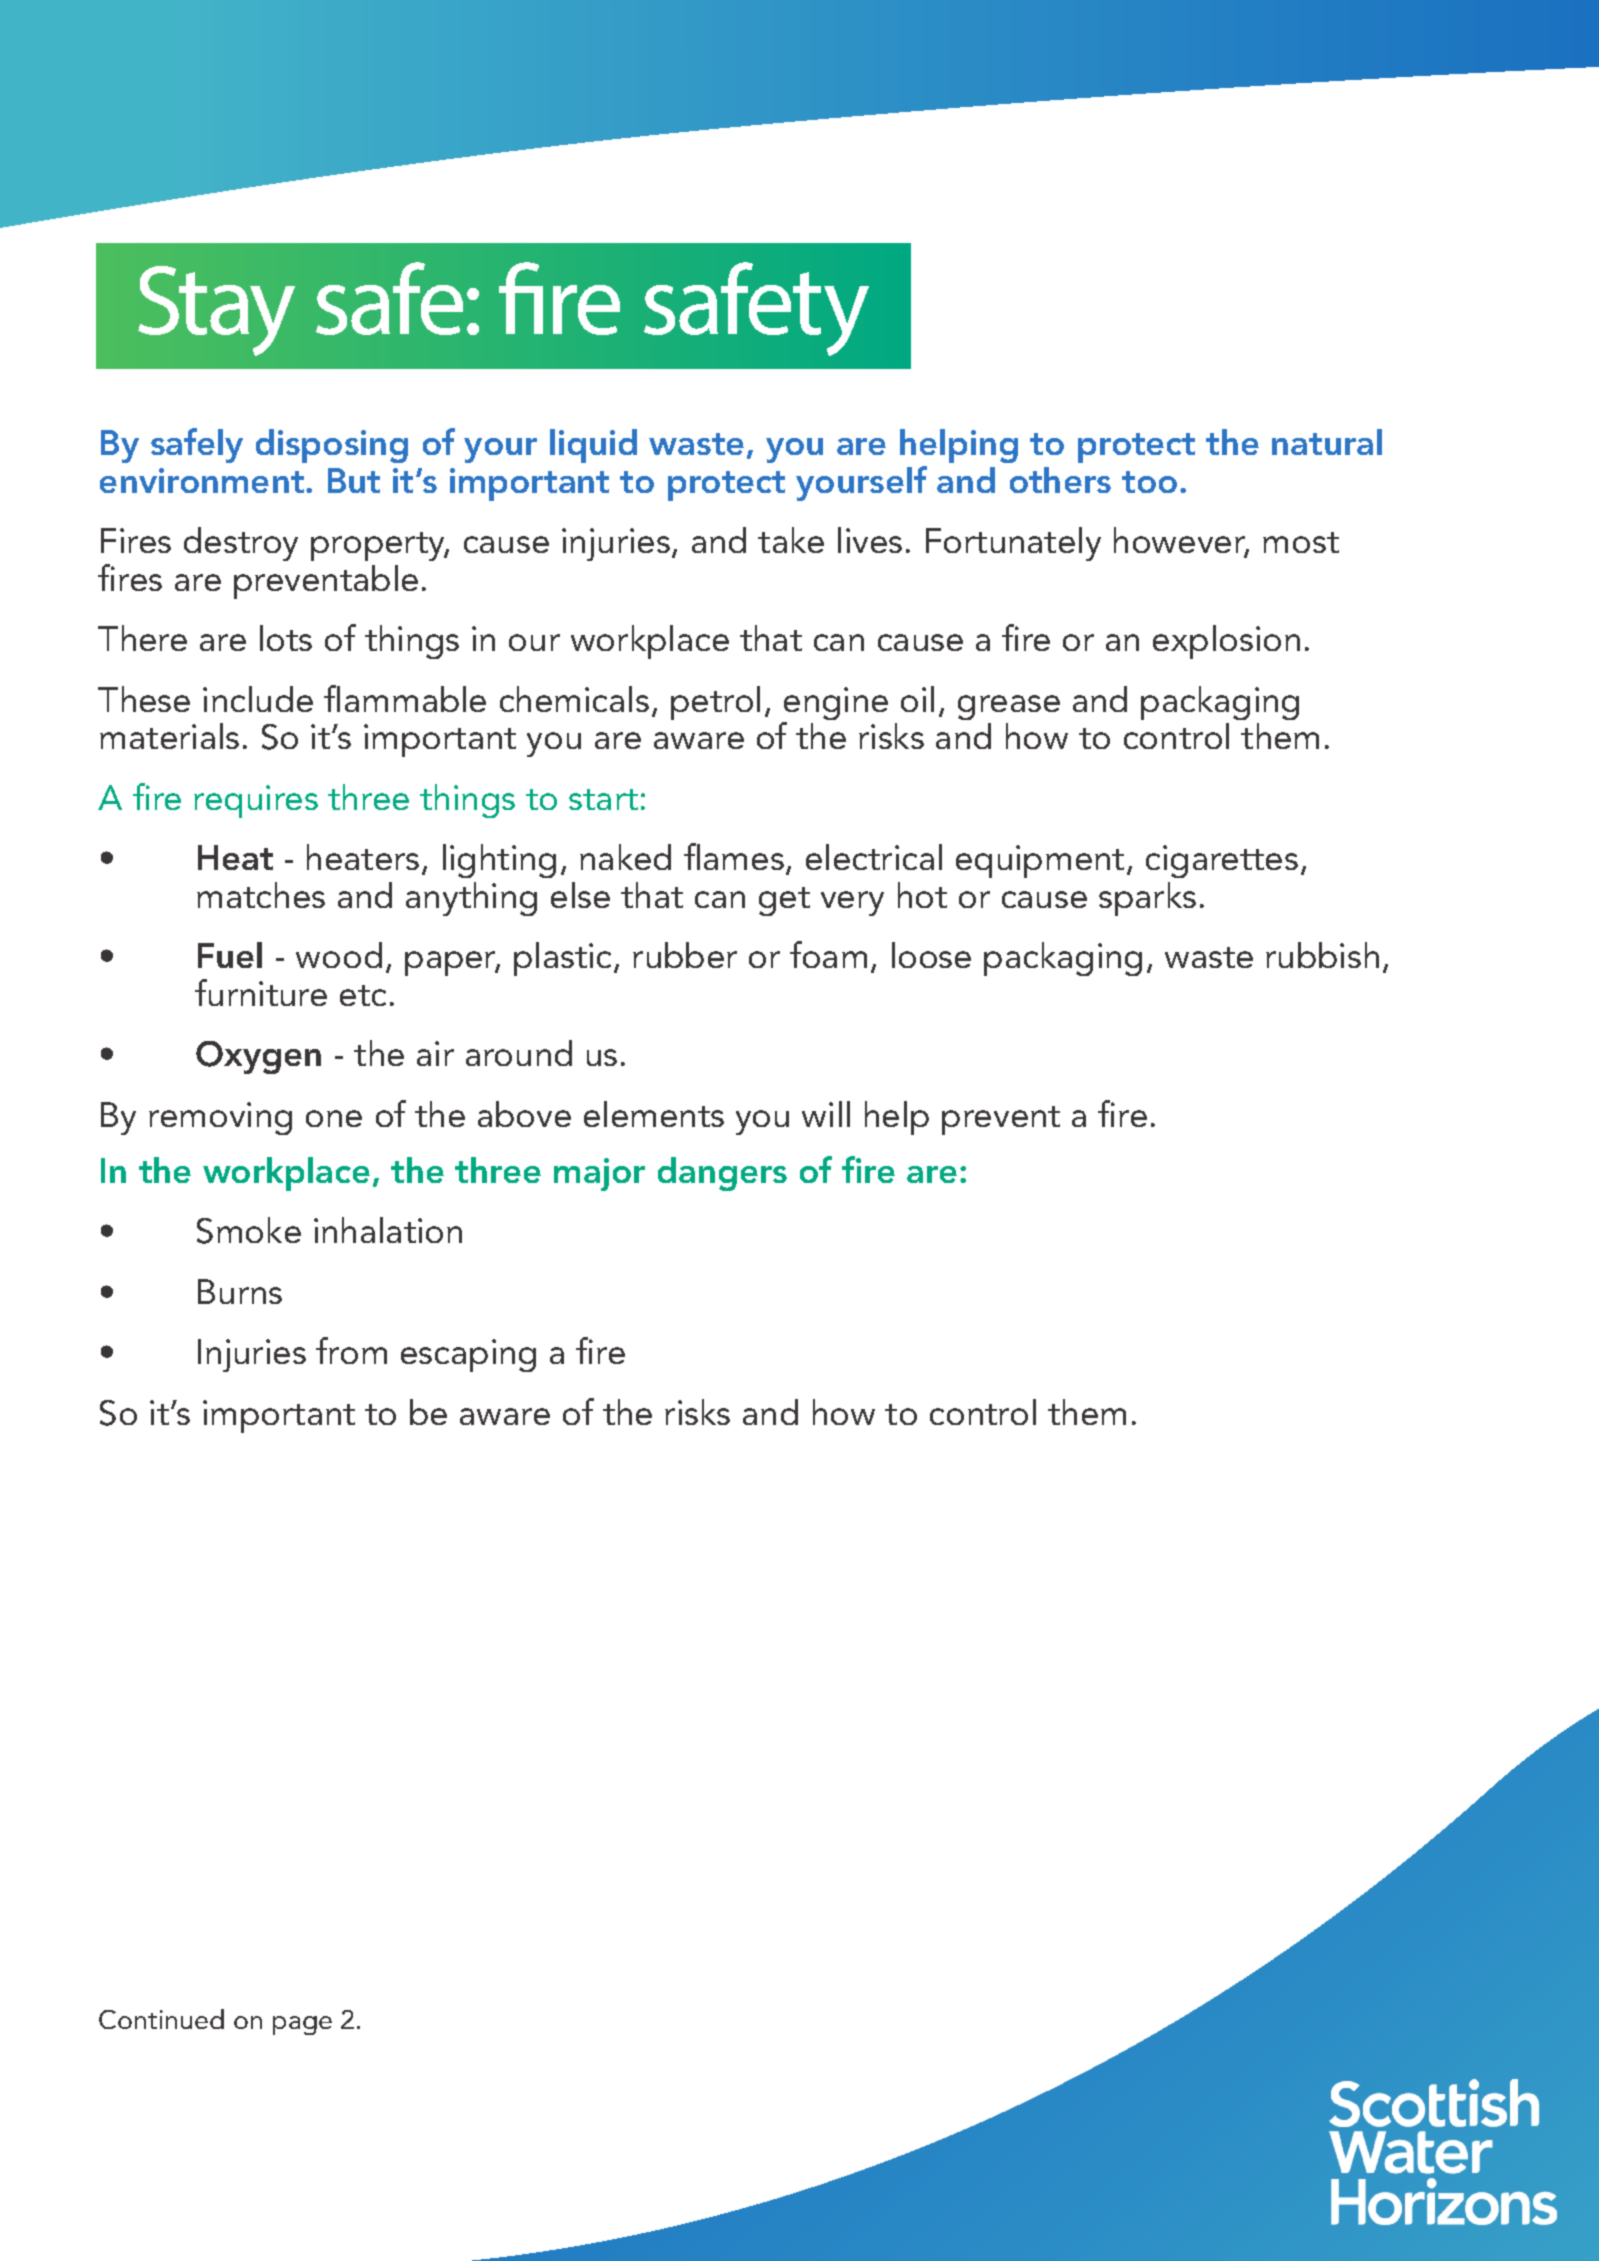 Image resolution: width=1599 pixels, height=2261 pixels. What do you see at coordinates (1149, 482) in the page?
I see `too` at bounding box center [1149, 482].
